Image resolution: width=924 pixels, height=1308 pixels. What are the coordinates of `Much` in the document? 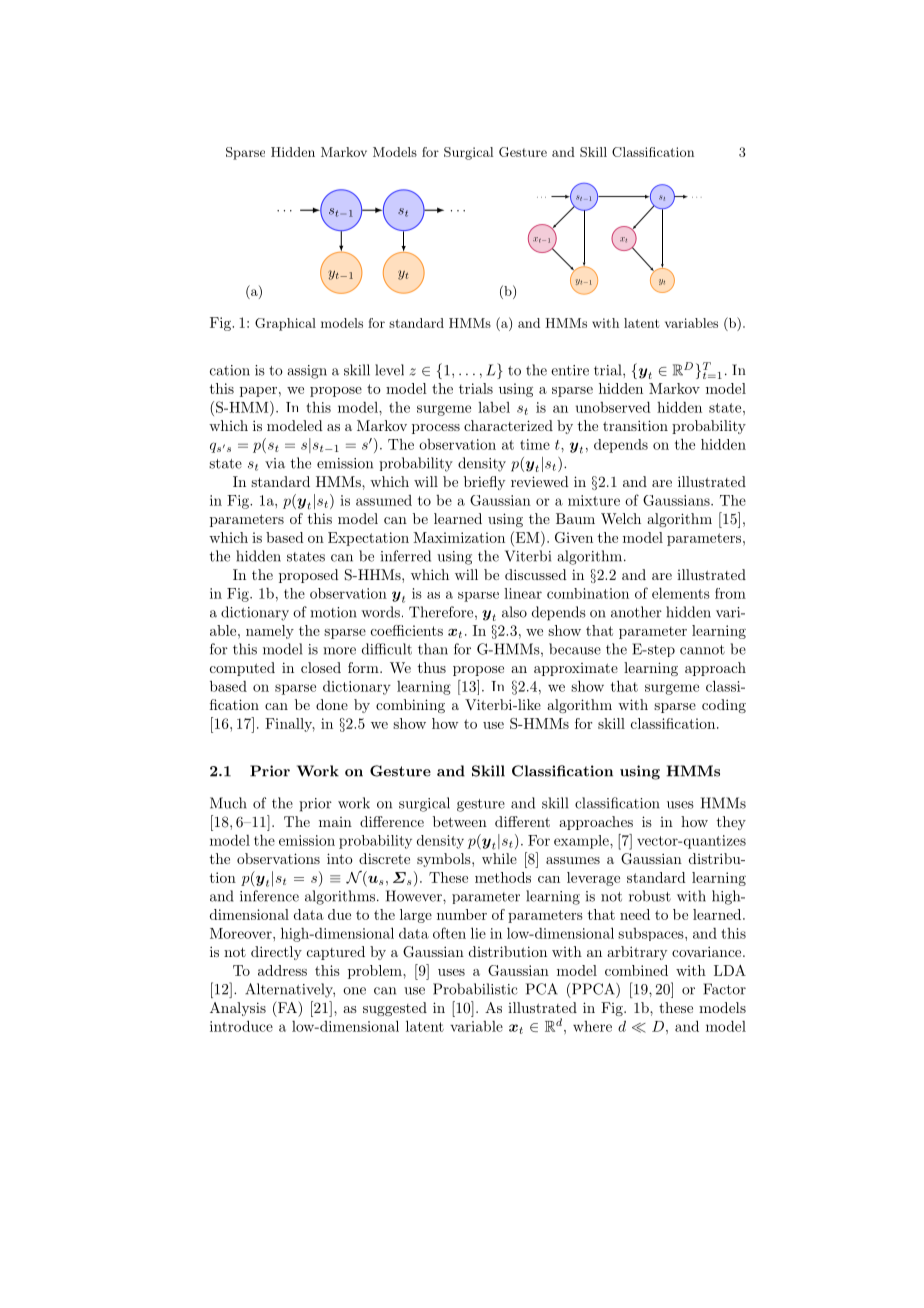 It's located at (228, 803).
